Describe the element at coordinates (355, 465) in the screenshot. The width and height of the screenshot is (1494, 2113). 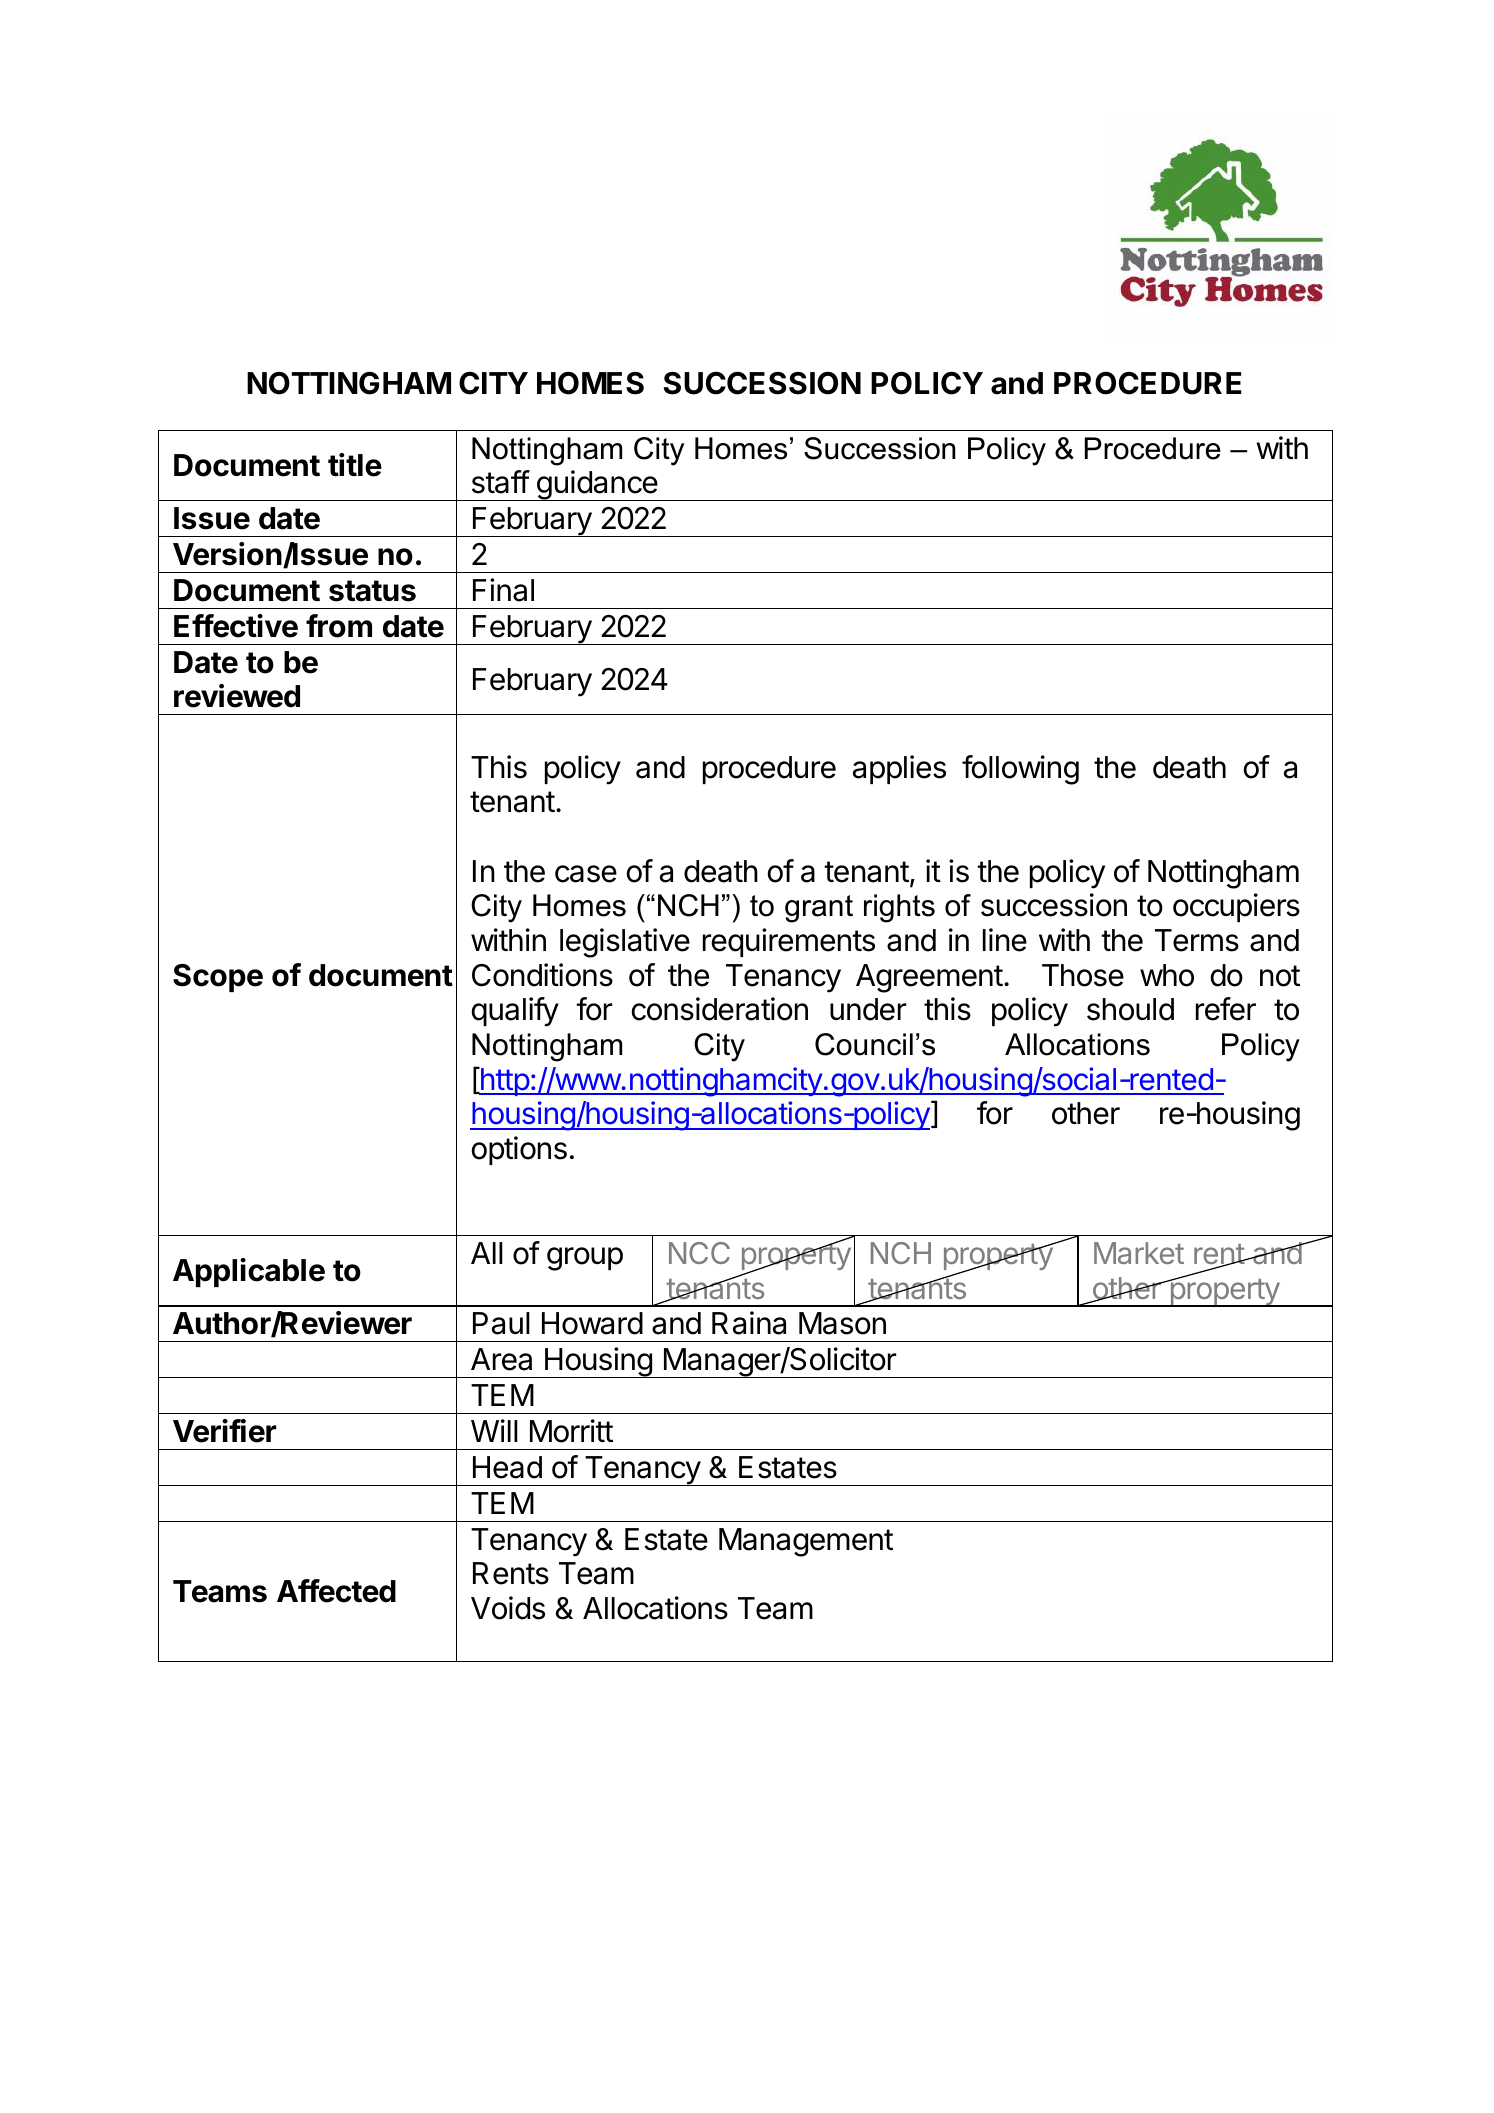
I see `title` at that location.
